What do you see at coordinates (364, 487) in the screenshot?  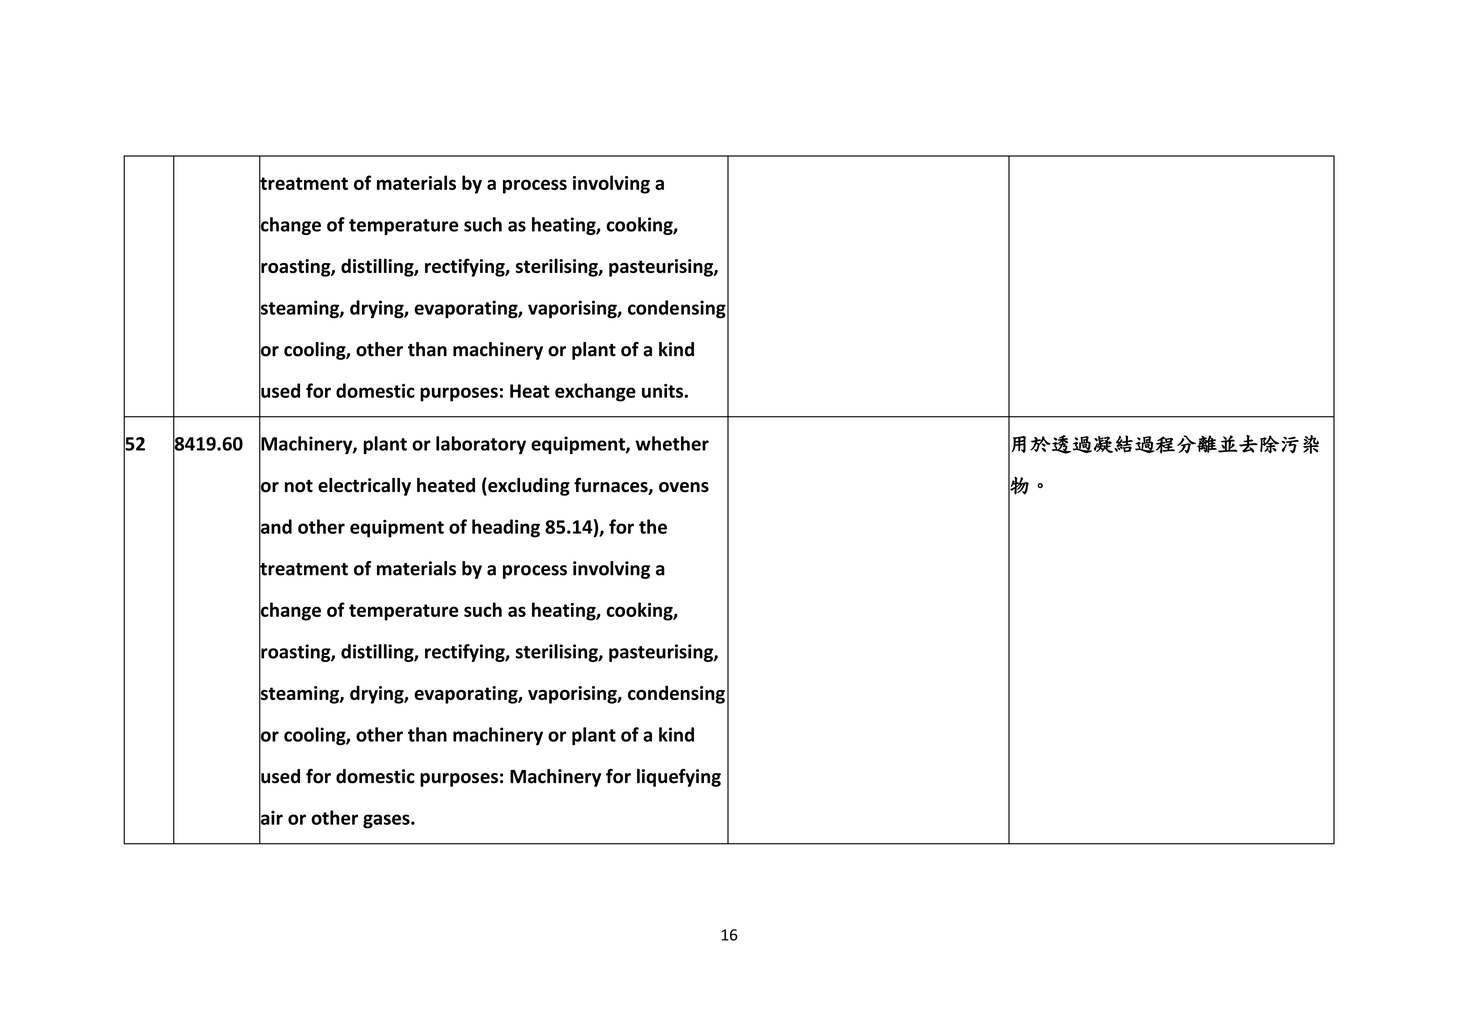 I see `electrically` at bounding box center [364, 487].
